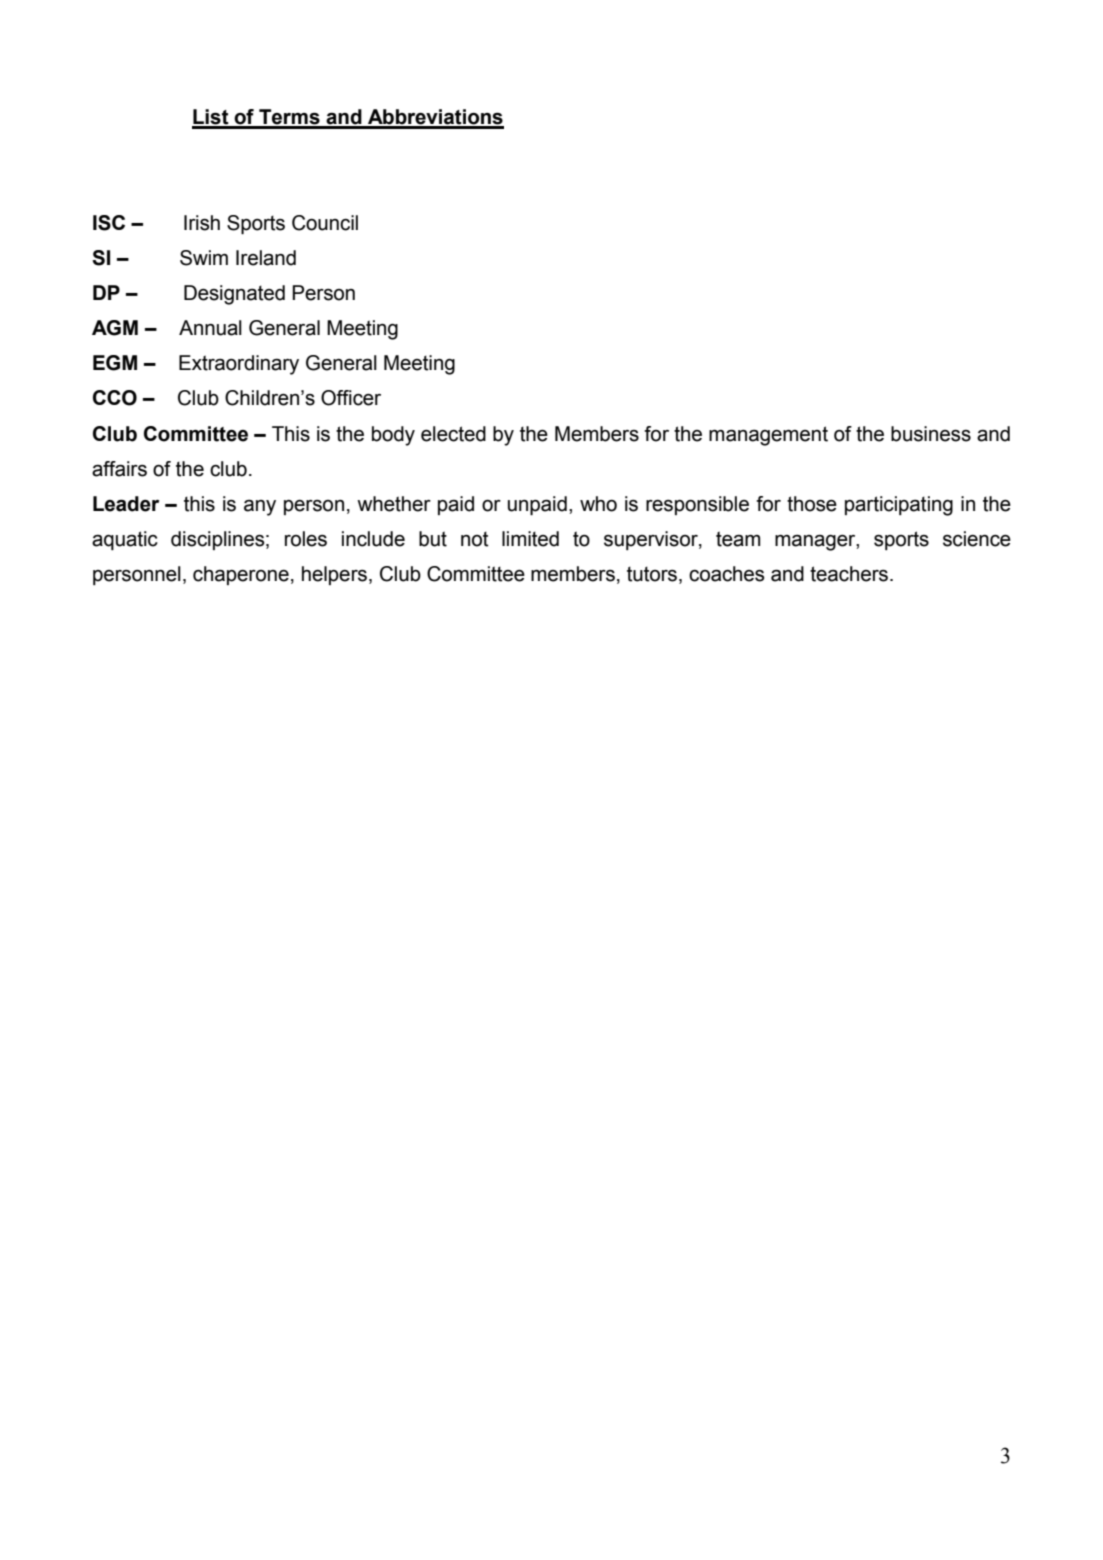 The width and height of the document is (1103, 1560). What do you see at coordinates (115, 398) in the document?
I see `CCO` at bounding box center [115, 398].
